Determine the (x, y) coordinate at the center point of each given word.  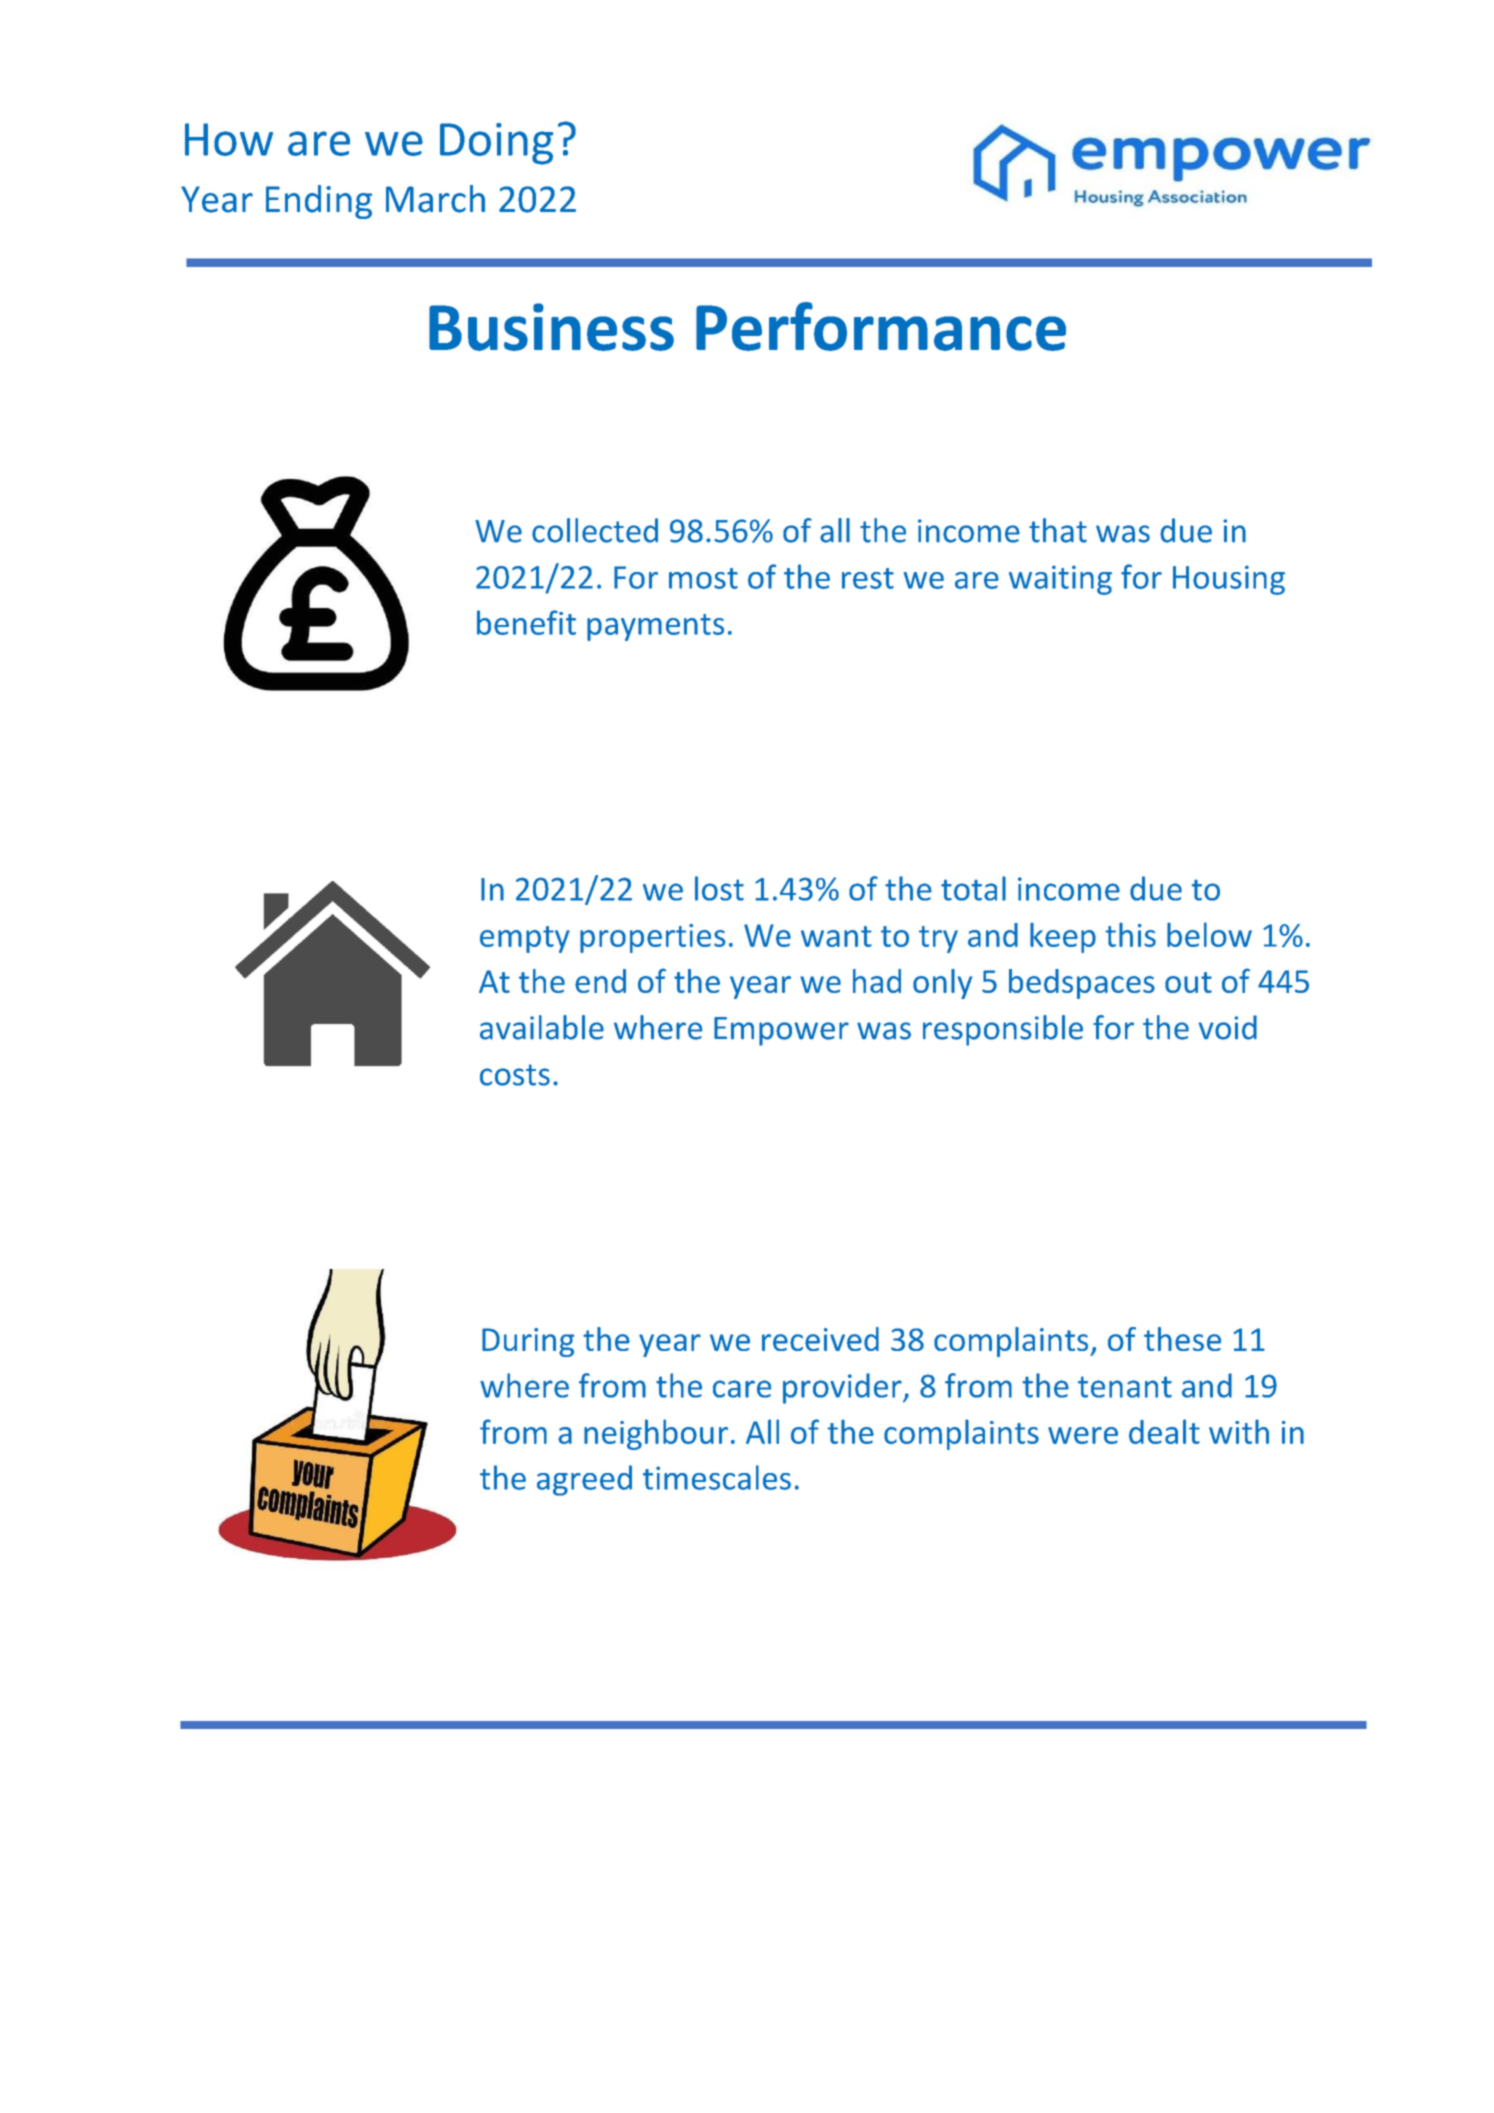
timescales (717, 1477)
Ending (319, 202)
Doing (496, 144)
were (1083, 1435)
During (528, 1342)
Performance (881, 326)
